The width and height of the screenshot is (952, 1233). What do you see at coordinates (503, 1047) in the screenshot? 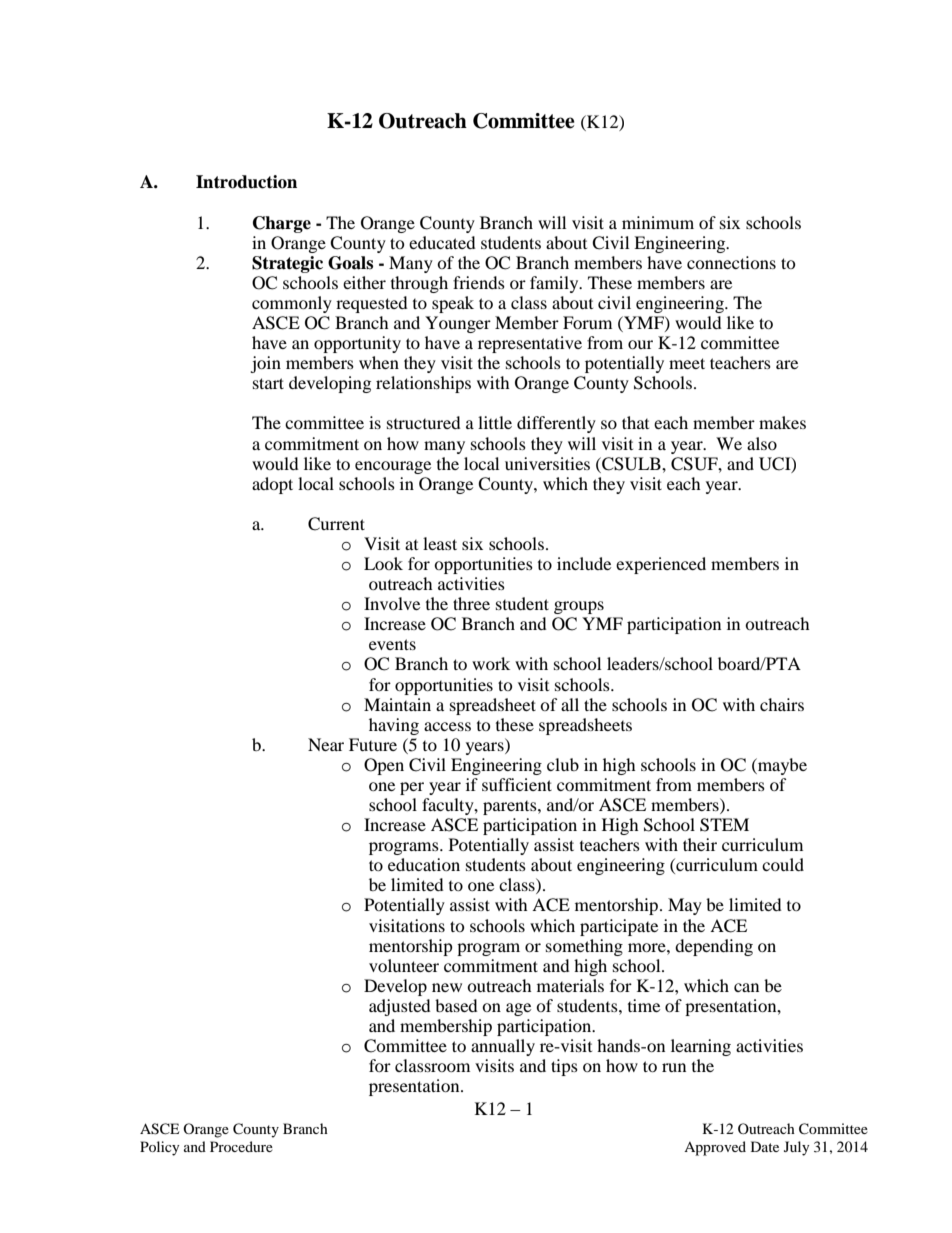
I see `annually` at bounding box center [503, 1047].
